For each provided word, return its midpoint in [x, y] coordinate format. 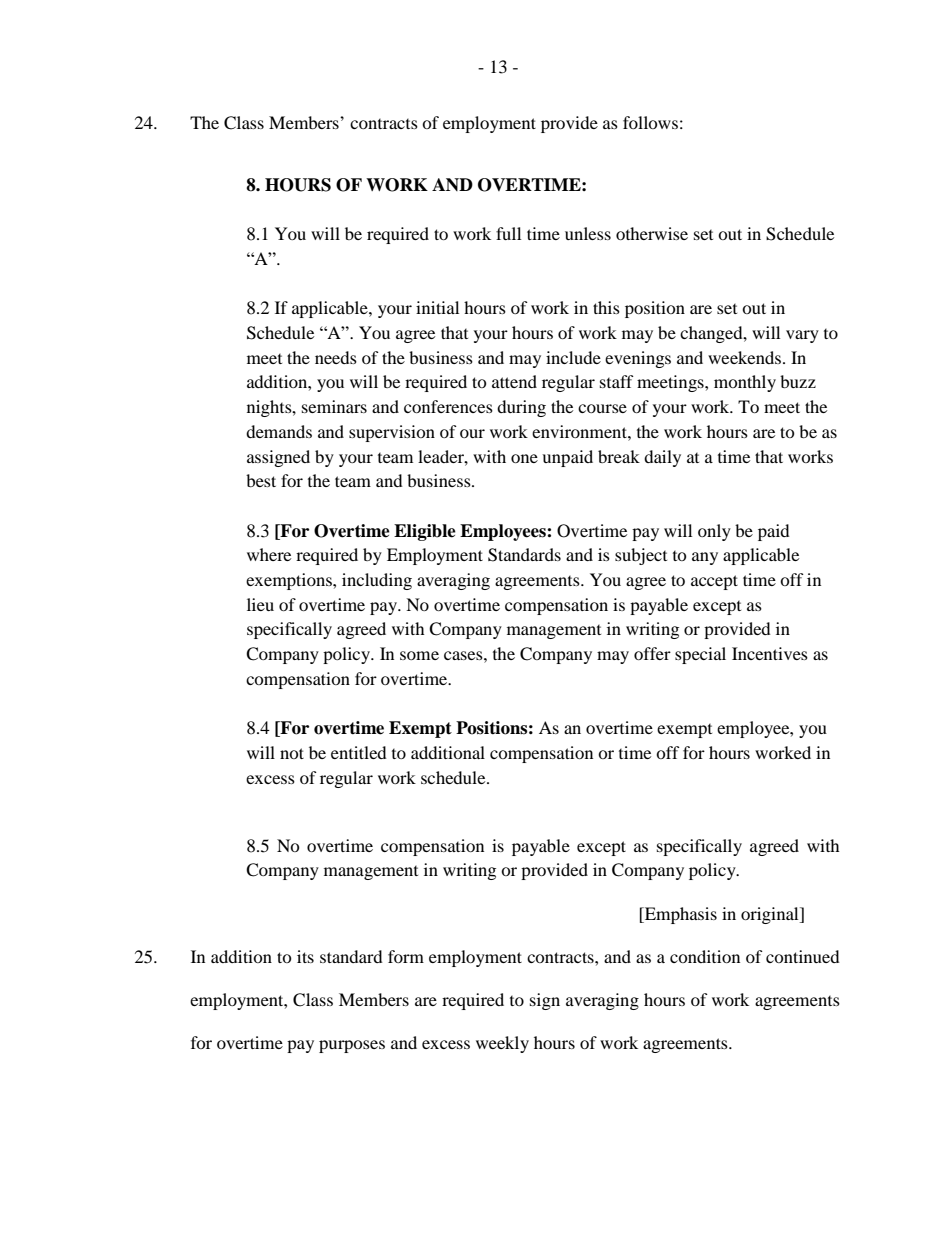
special [700, 655]
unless [588, 233]
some [419, 655]
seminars [334, 406]
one [524, 458]
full [508, 233]
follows [650, 122]
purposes [352, 1046]
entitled [359, 752]
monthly [745, 383]
